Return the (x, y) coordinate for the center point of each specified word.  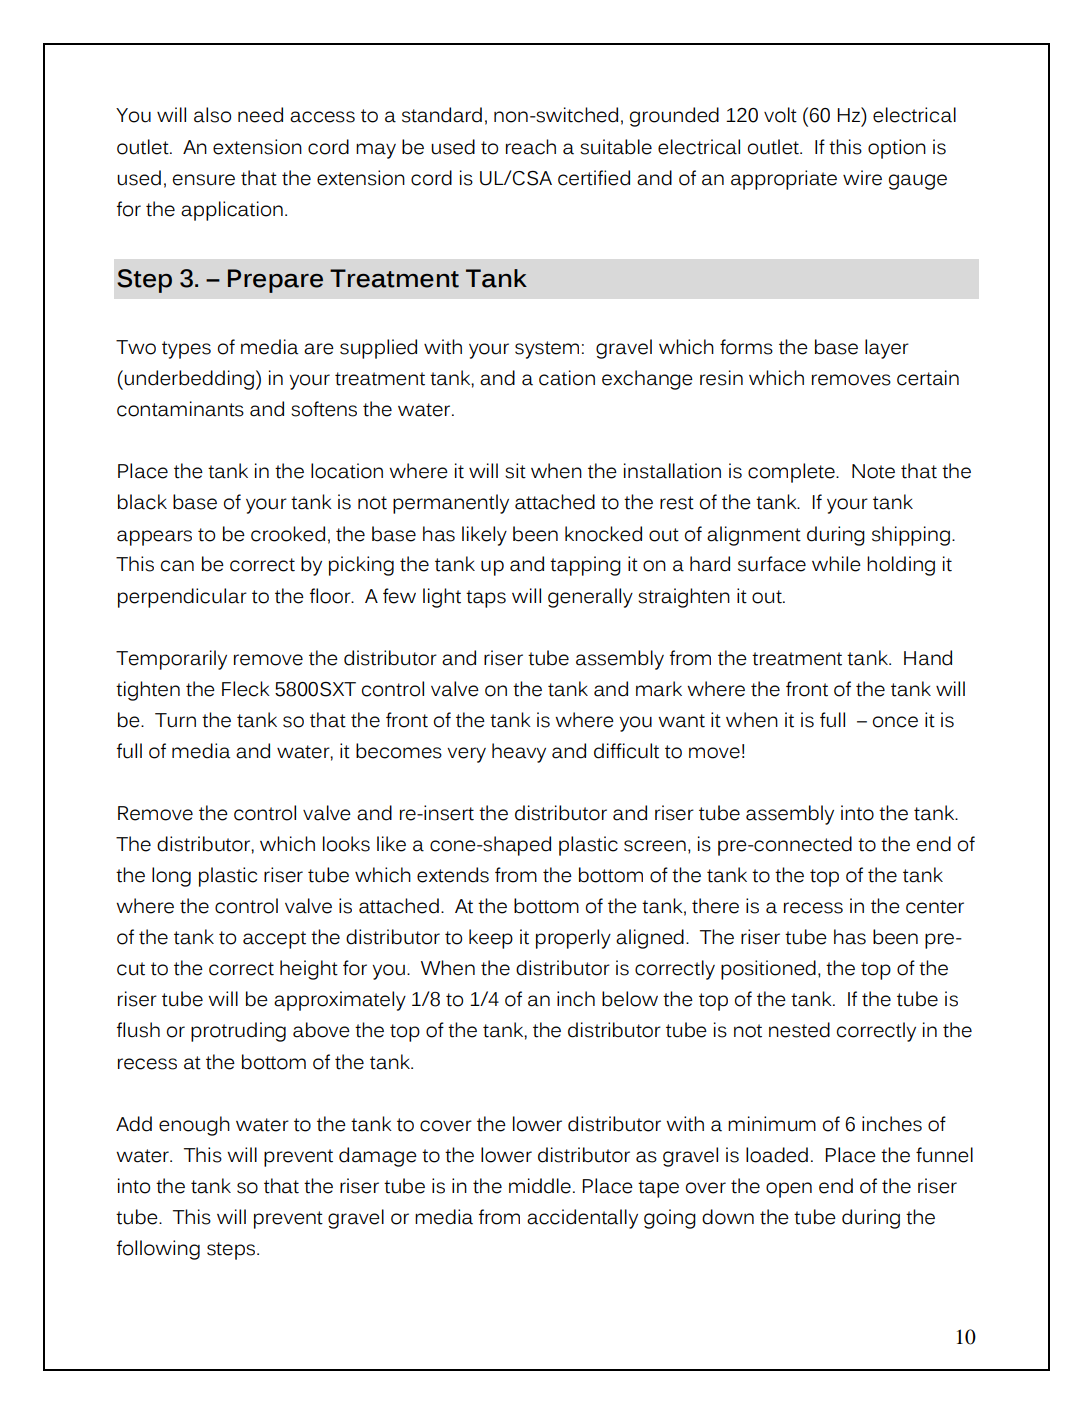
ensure (204, 180)
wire (862, 178)
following (158, 1250)
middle (540, 1186)
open (789, 1190)
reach (531, 147)
